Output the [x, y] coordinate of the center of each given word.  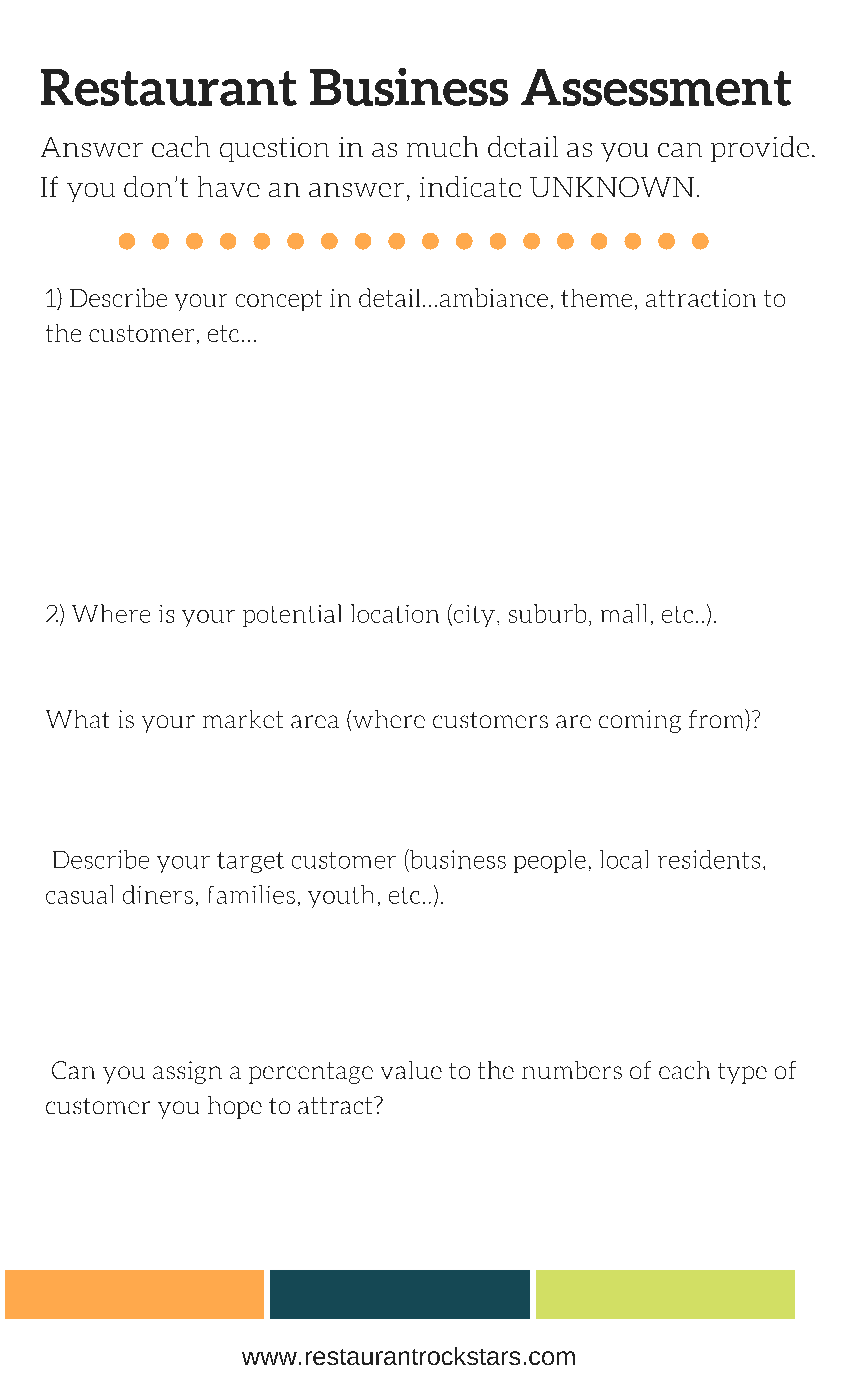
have [229, 186]
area [315, 721]
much [442, 146]
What [77, 719]
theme [596, 298]
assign [187, 1072]
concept [279, 300]
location [395, 613]
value [411, 1070]
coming [640, 721]
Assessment [656, 87]
